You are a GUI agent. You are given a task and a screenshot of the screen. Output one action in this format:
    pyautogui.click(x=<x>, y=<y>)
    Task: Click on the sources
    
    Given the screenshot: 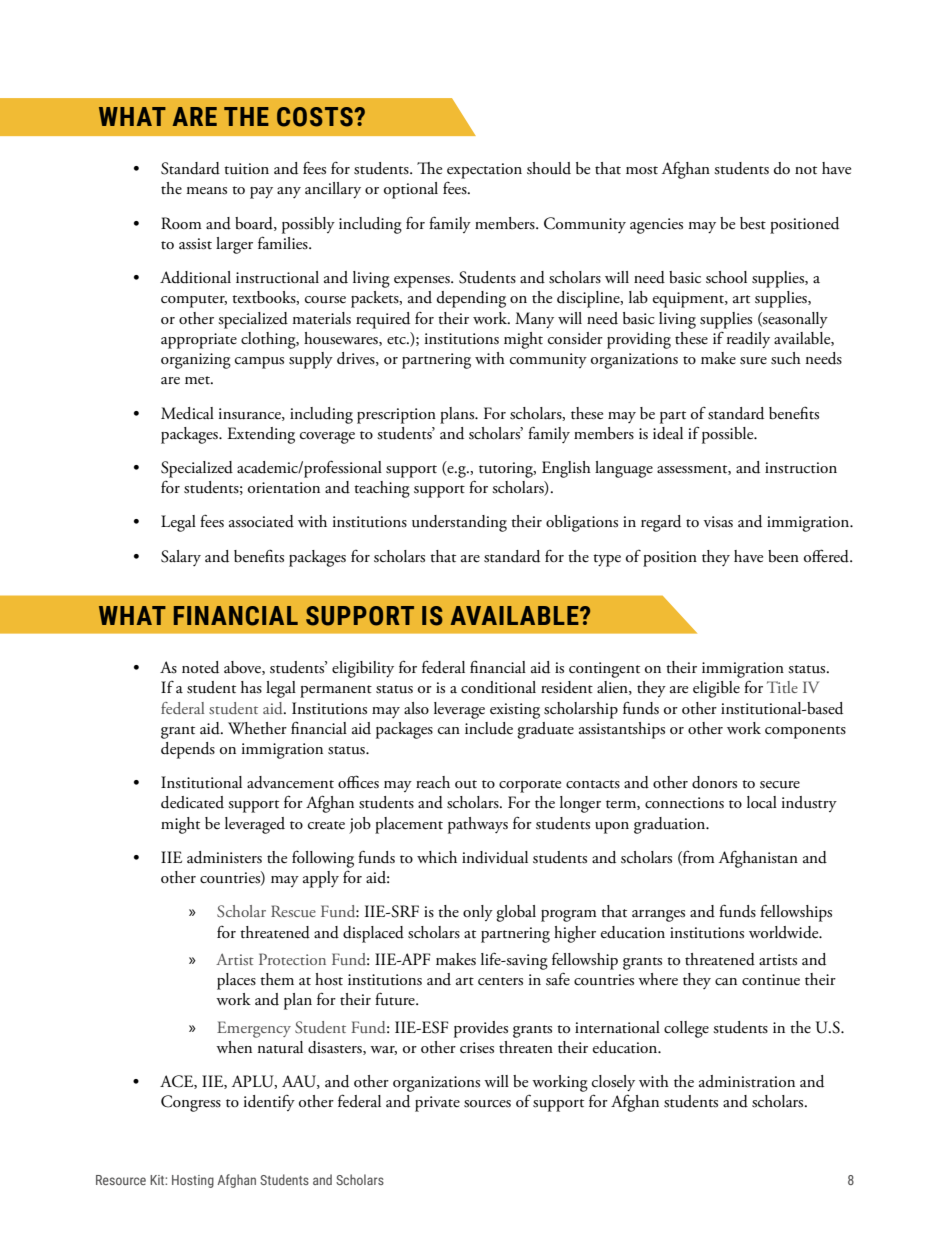 What is the action you would take?
    pyautogui.click(x=487, y=1104)
